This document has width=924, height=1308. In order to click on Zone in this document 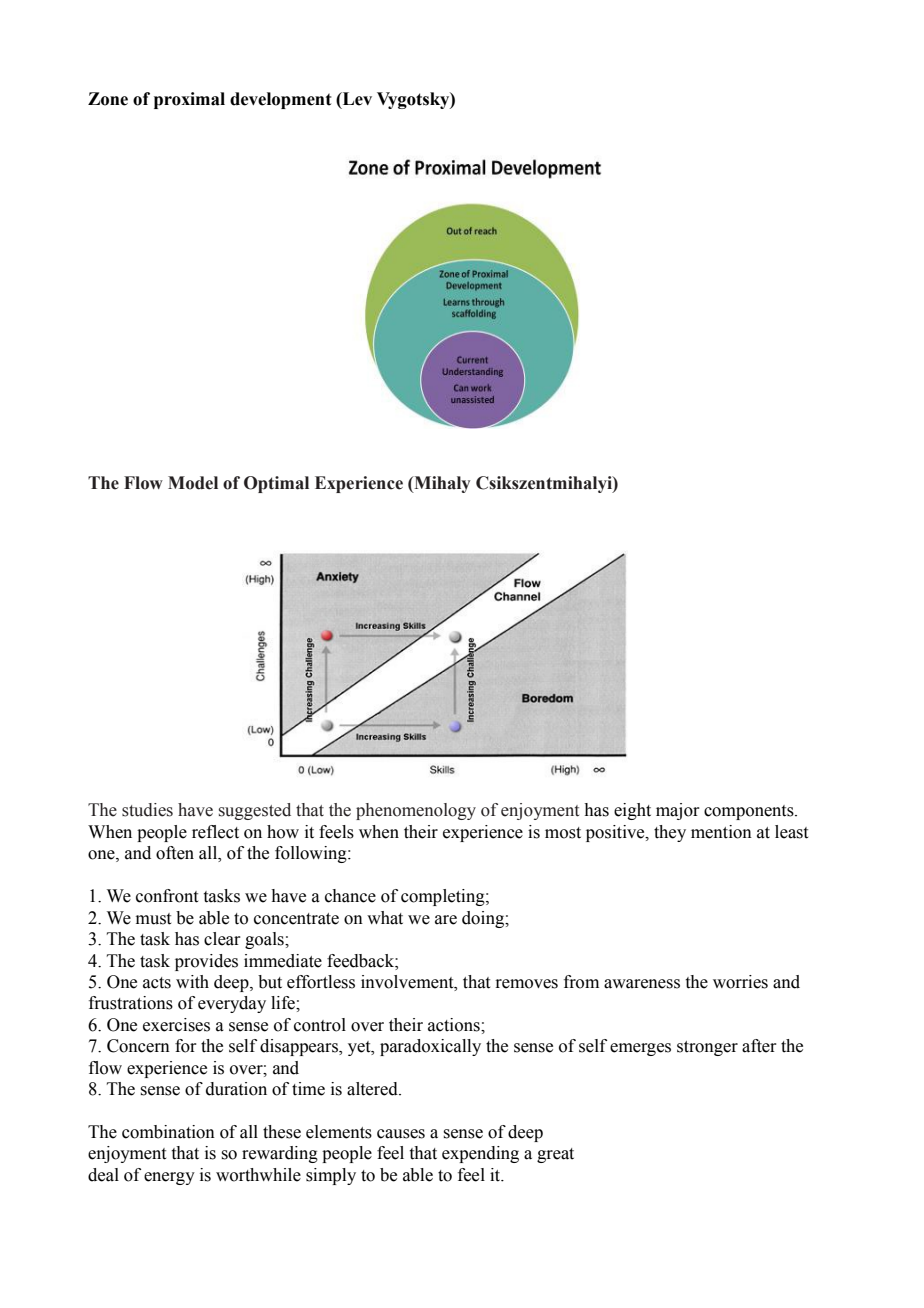, I will do `click(108, 99)`.
